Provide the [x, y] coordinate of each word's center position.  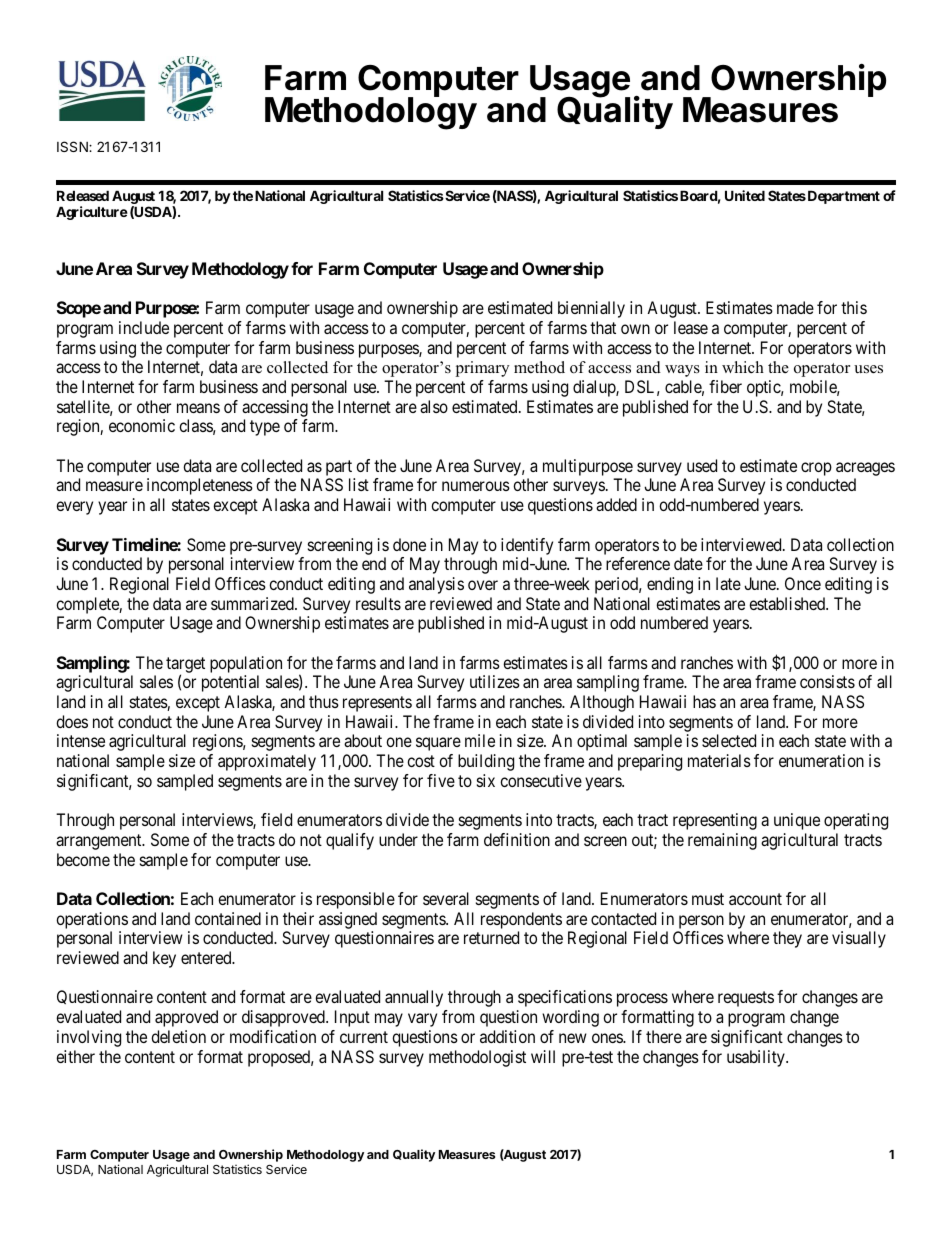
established [788, 603]
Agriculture [92, 213]
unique [797, 821]
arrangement [100, 842]
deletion [178, 1036]
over [483, 585]
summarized [253, 603]
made [795, 307]
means [198, 408]
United [745, 195]
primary [482, 369]
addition [507, 1036]
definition [517, 839]
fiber [725, 386]
